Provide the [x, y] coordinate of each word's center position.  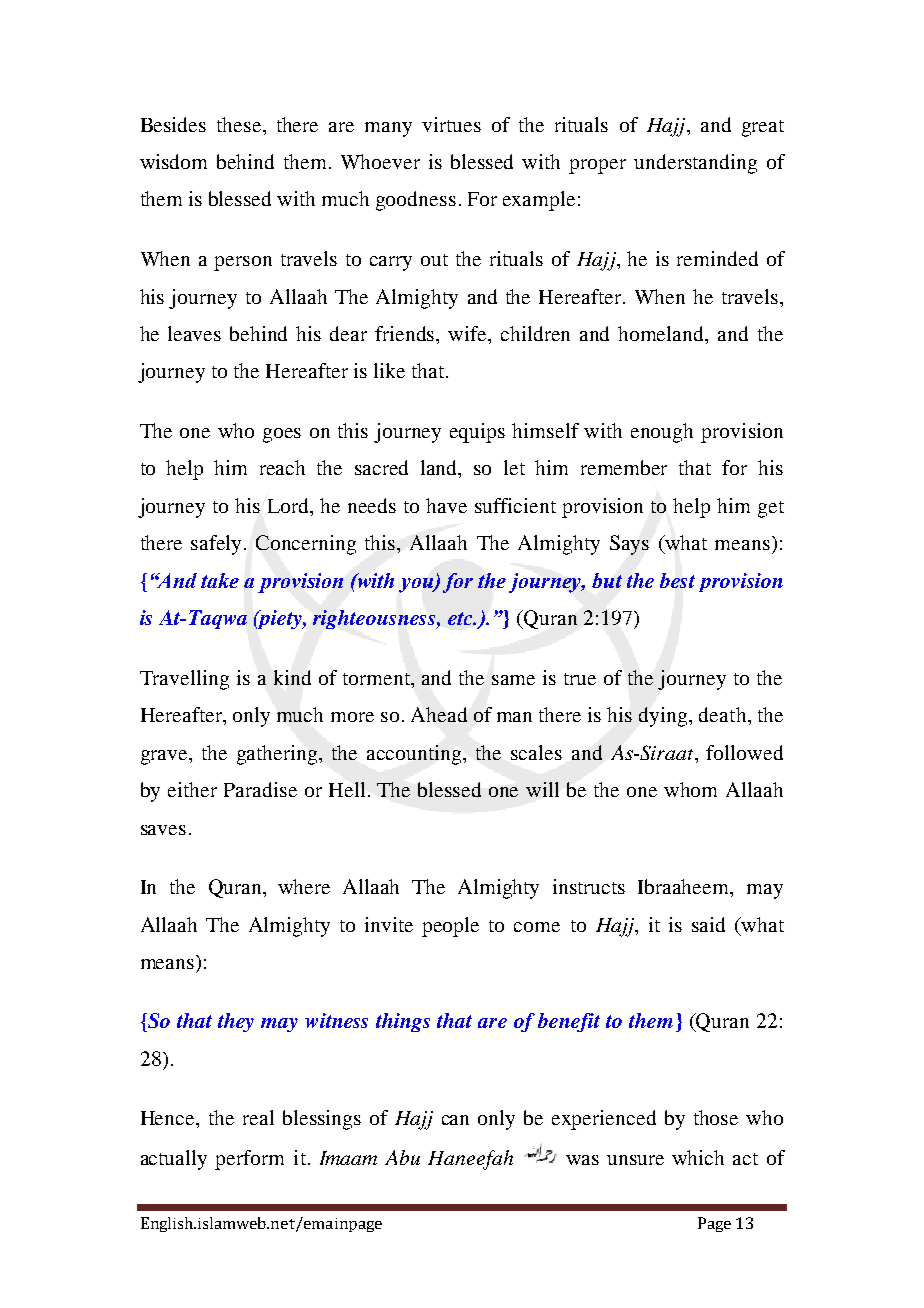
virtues [451, 124]
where [304, 886]
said [708, 924]
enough [662, 433]
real [258, 1117]
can [455, 1120]
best [677, 580]
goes [282, 435]
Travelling [184, 680]
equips [477, 433]
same [513, 680]
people [450, 927]
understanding [695, 164]
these [240, 124]
